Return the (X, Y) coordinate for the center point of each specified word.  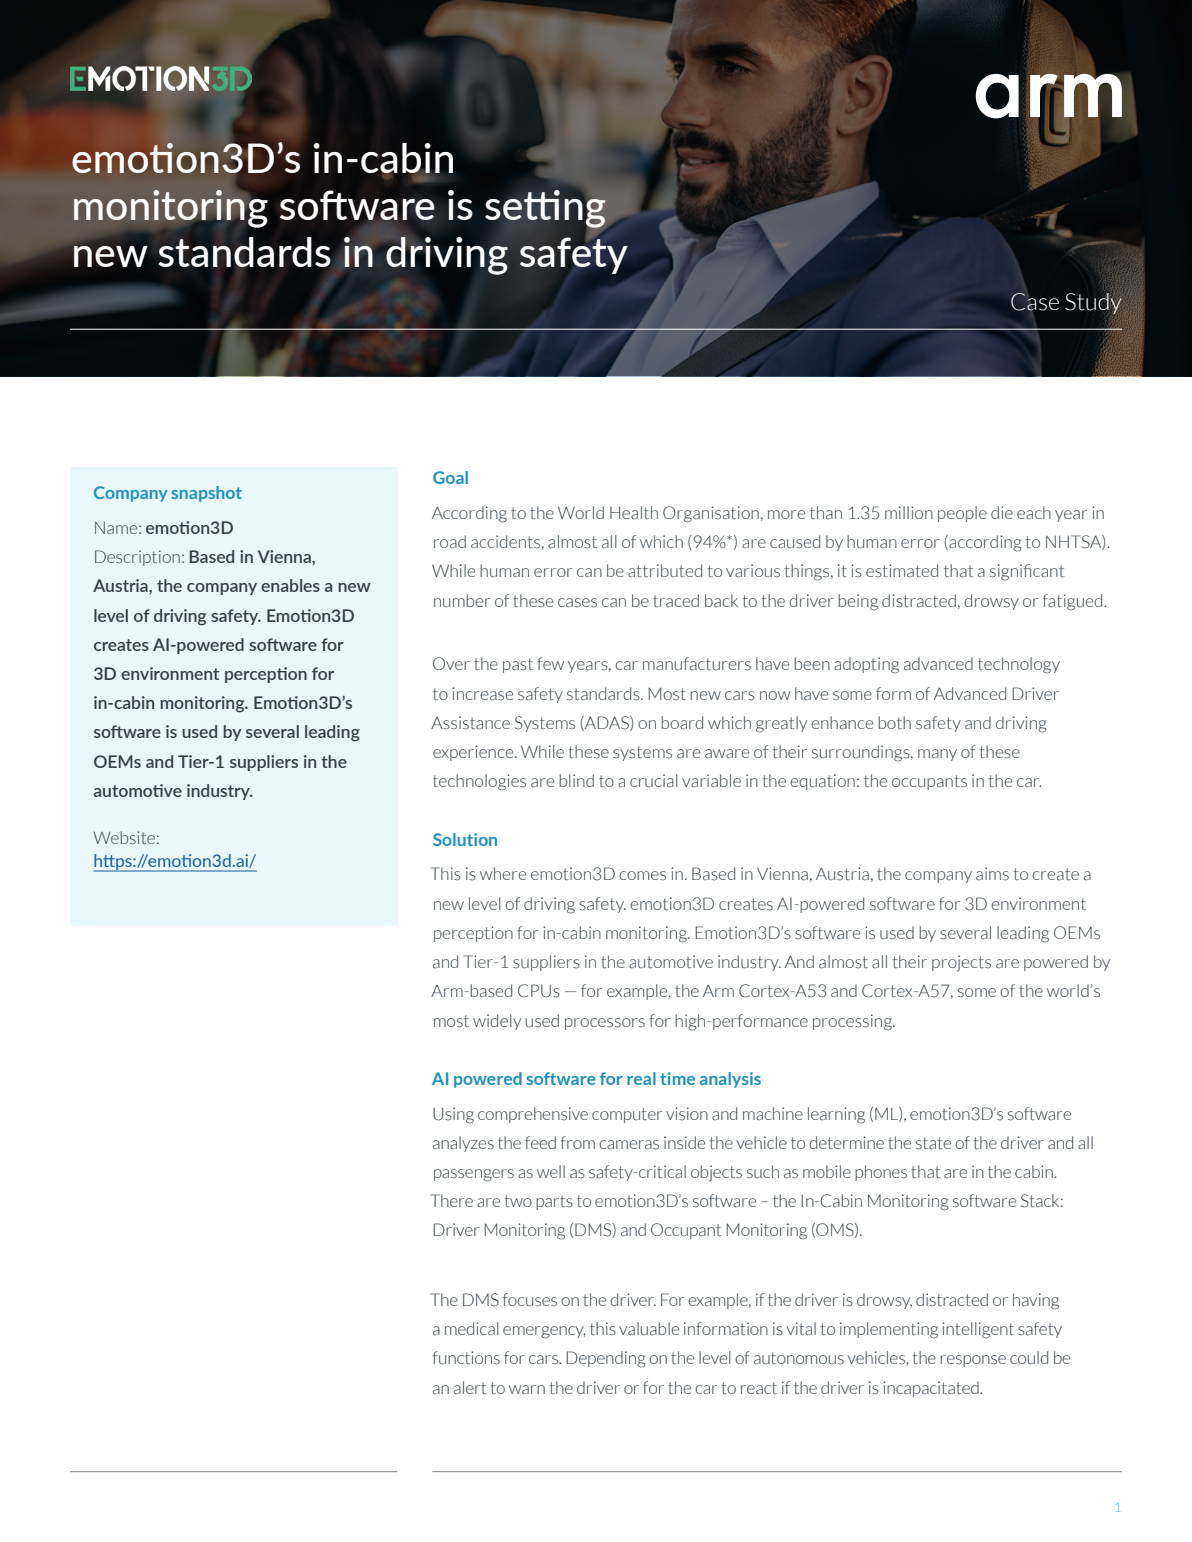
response (973, 1361)
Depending (606, 1359)
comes (642, 876)
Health (634, 512)
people (962, 514)
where (503, 873)
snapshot (206, 494)
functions (466, 1358)
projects (961, 963)
